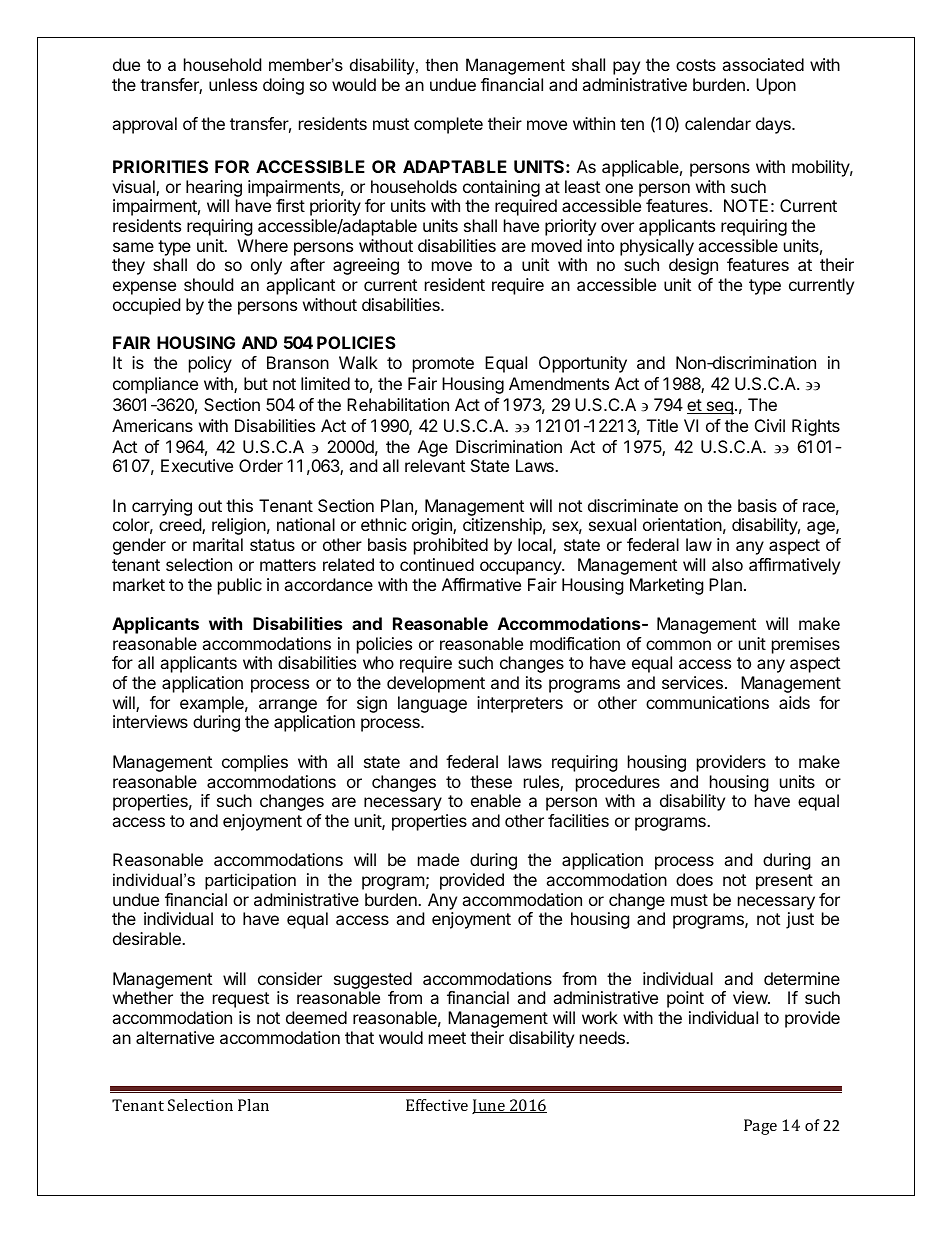  What do you see at coordinates (437, 564) in the screenshot?
I see `continued` at bounding box center [437, 564].
